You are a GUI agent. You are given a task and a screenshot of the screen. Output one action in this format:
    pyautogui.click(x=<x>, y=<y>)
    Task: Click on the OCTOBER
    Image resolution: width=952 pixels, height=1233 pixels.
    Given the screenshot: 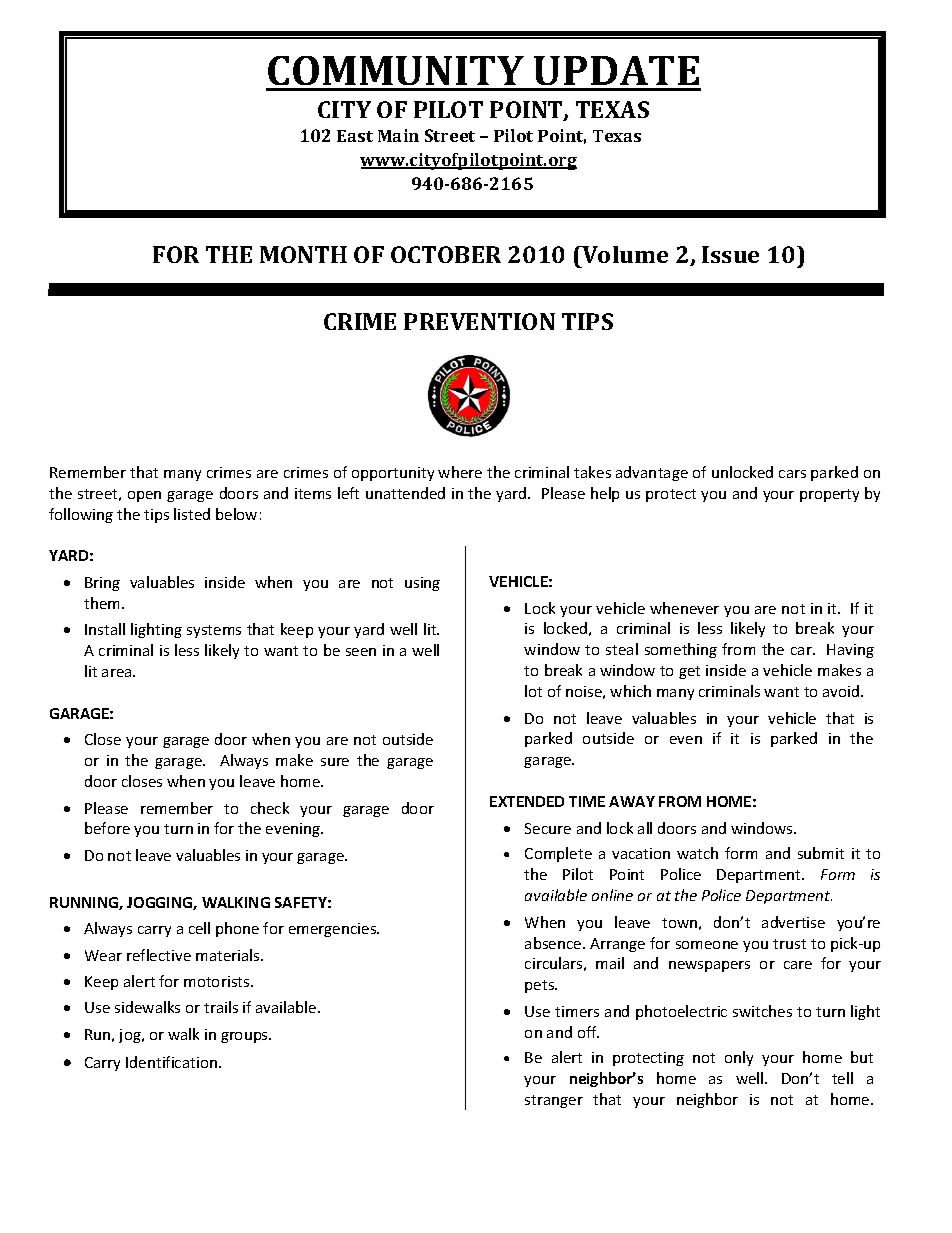 What is the action you would take?
    pyautogui.click(x=446, y=254)
